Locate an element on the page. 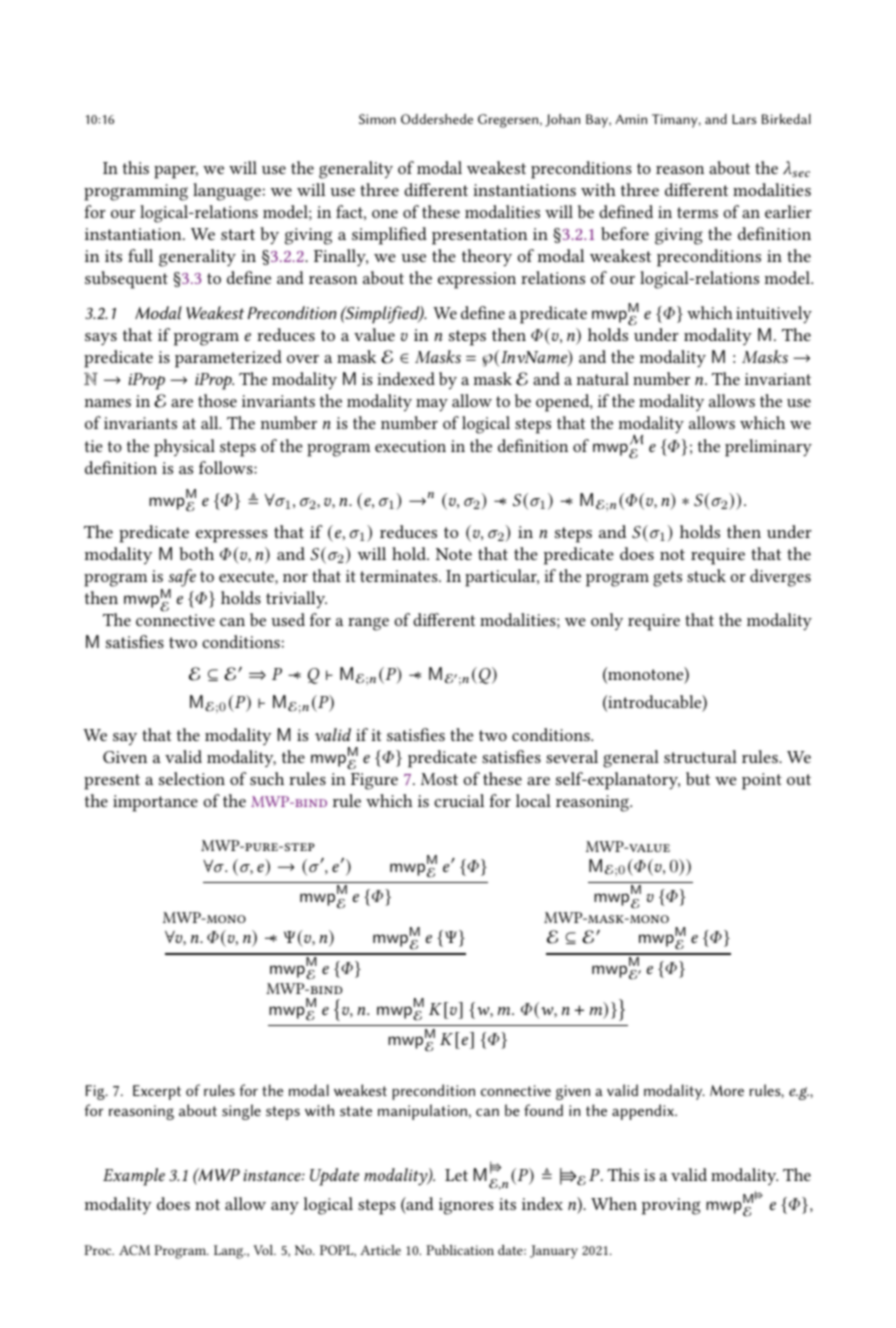 This document has width=896, height=1328. both is located at coordinates (196, 553).
